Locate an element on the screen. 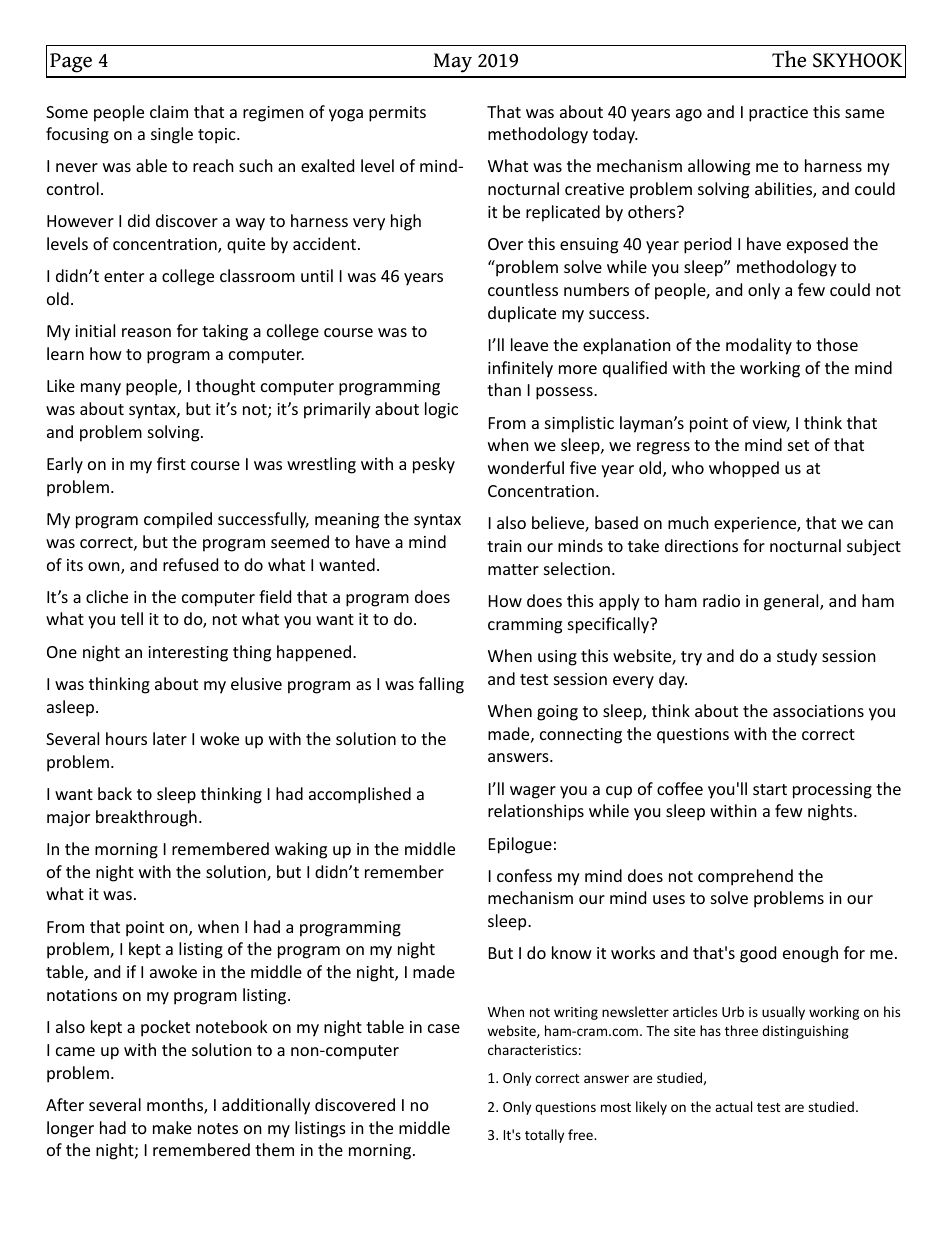  make is located at coordinates (172, 1127).
